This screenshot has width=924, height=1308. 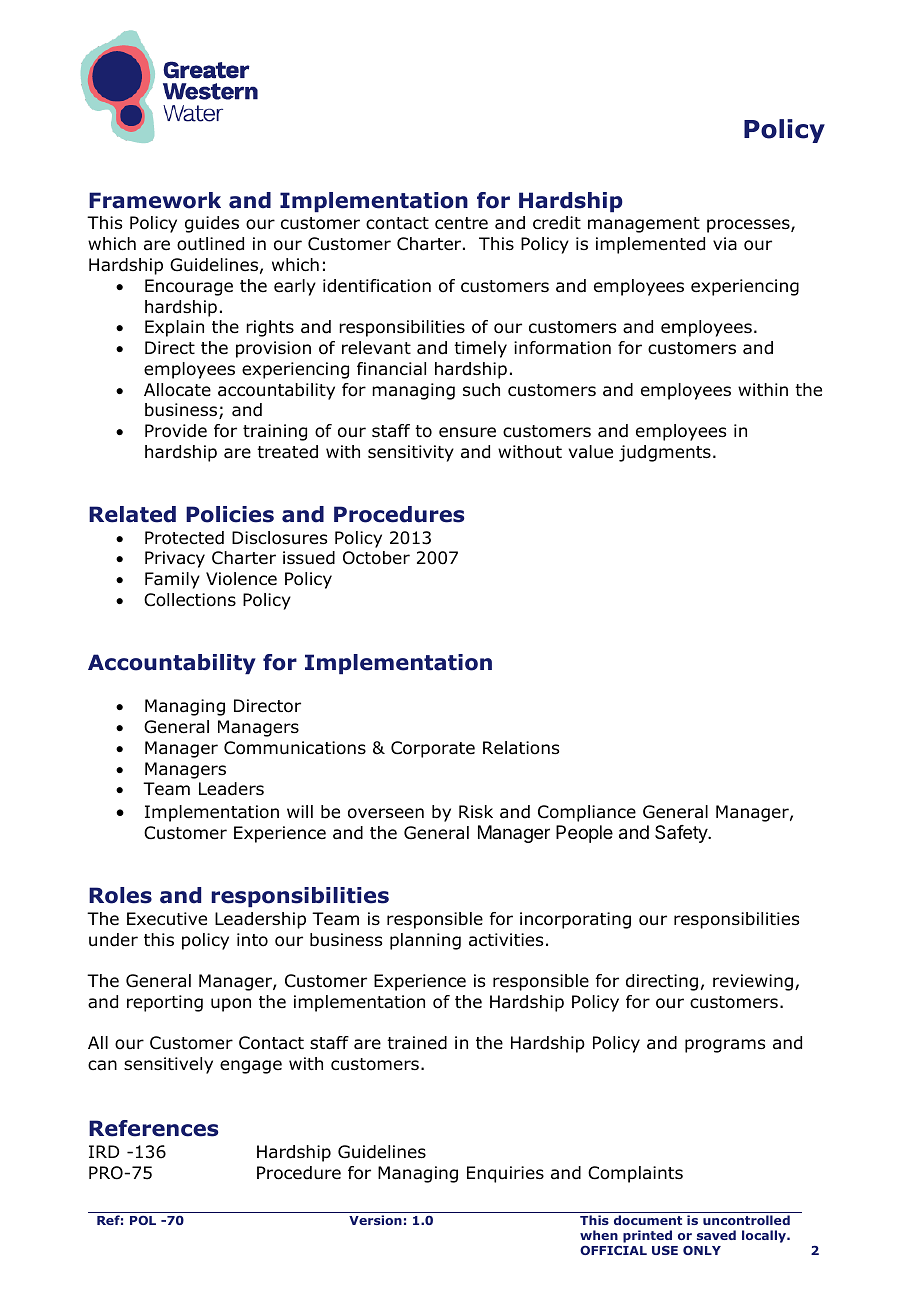 I want to click on judgments, so click(x=665, y=453).
